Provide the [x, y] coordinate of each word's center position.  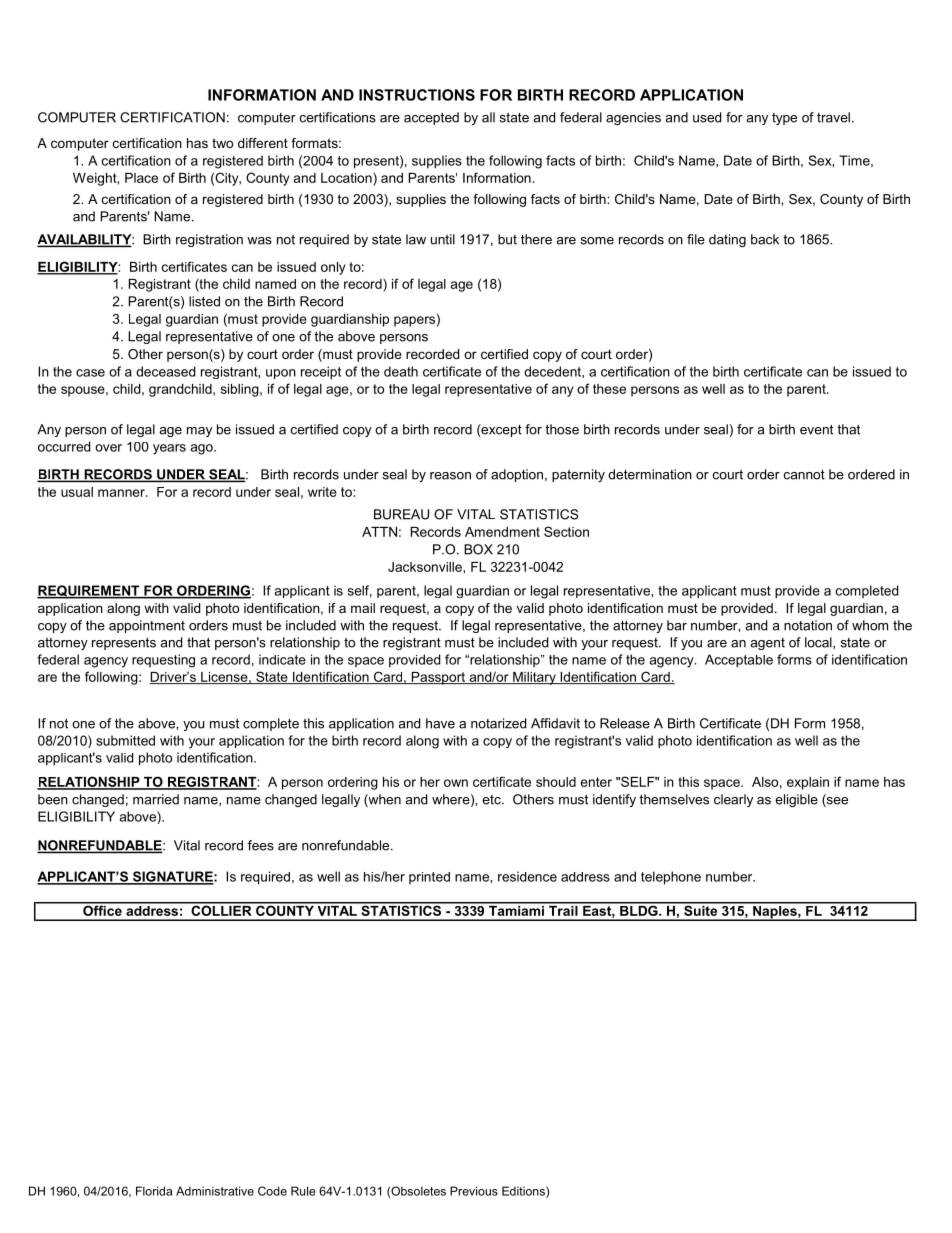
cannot [804, 475]
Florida [154, 1191]
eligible [796, 800]
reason [450, 476]
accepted [431, 118]
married [156, 799]
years [169, 449]
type [784, 119]
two [222, 143]
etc [492, 800]
